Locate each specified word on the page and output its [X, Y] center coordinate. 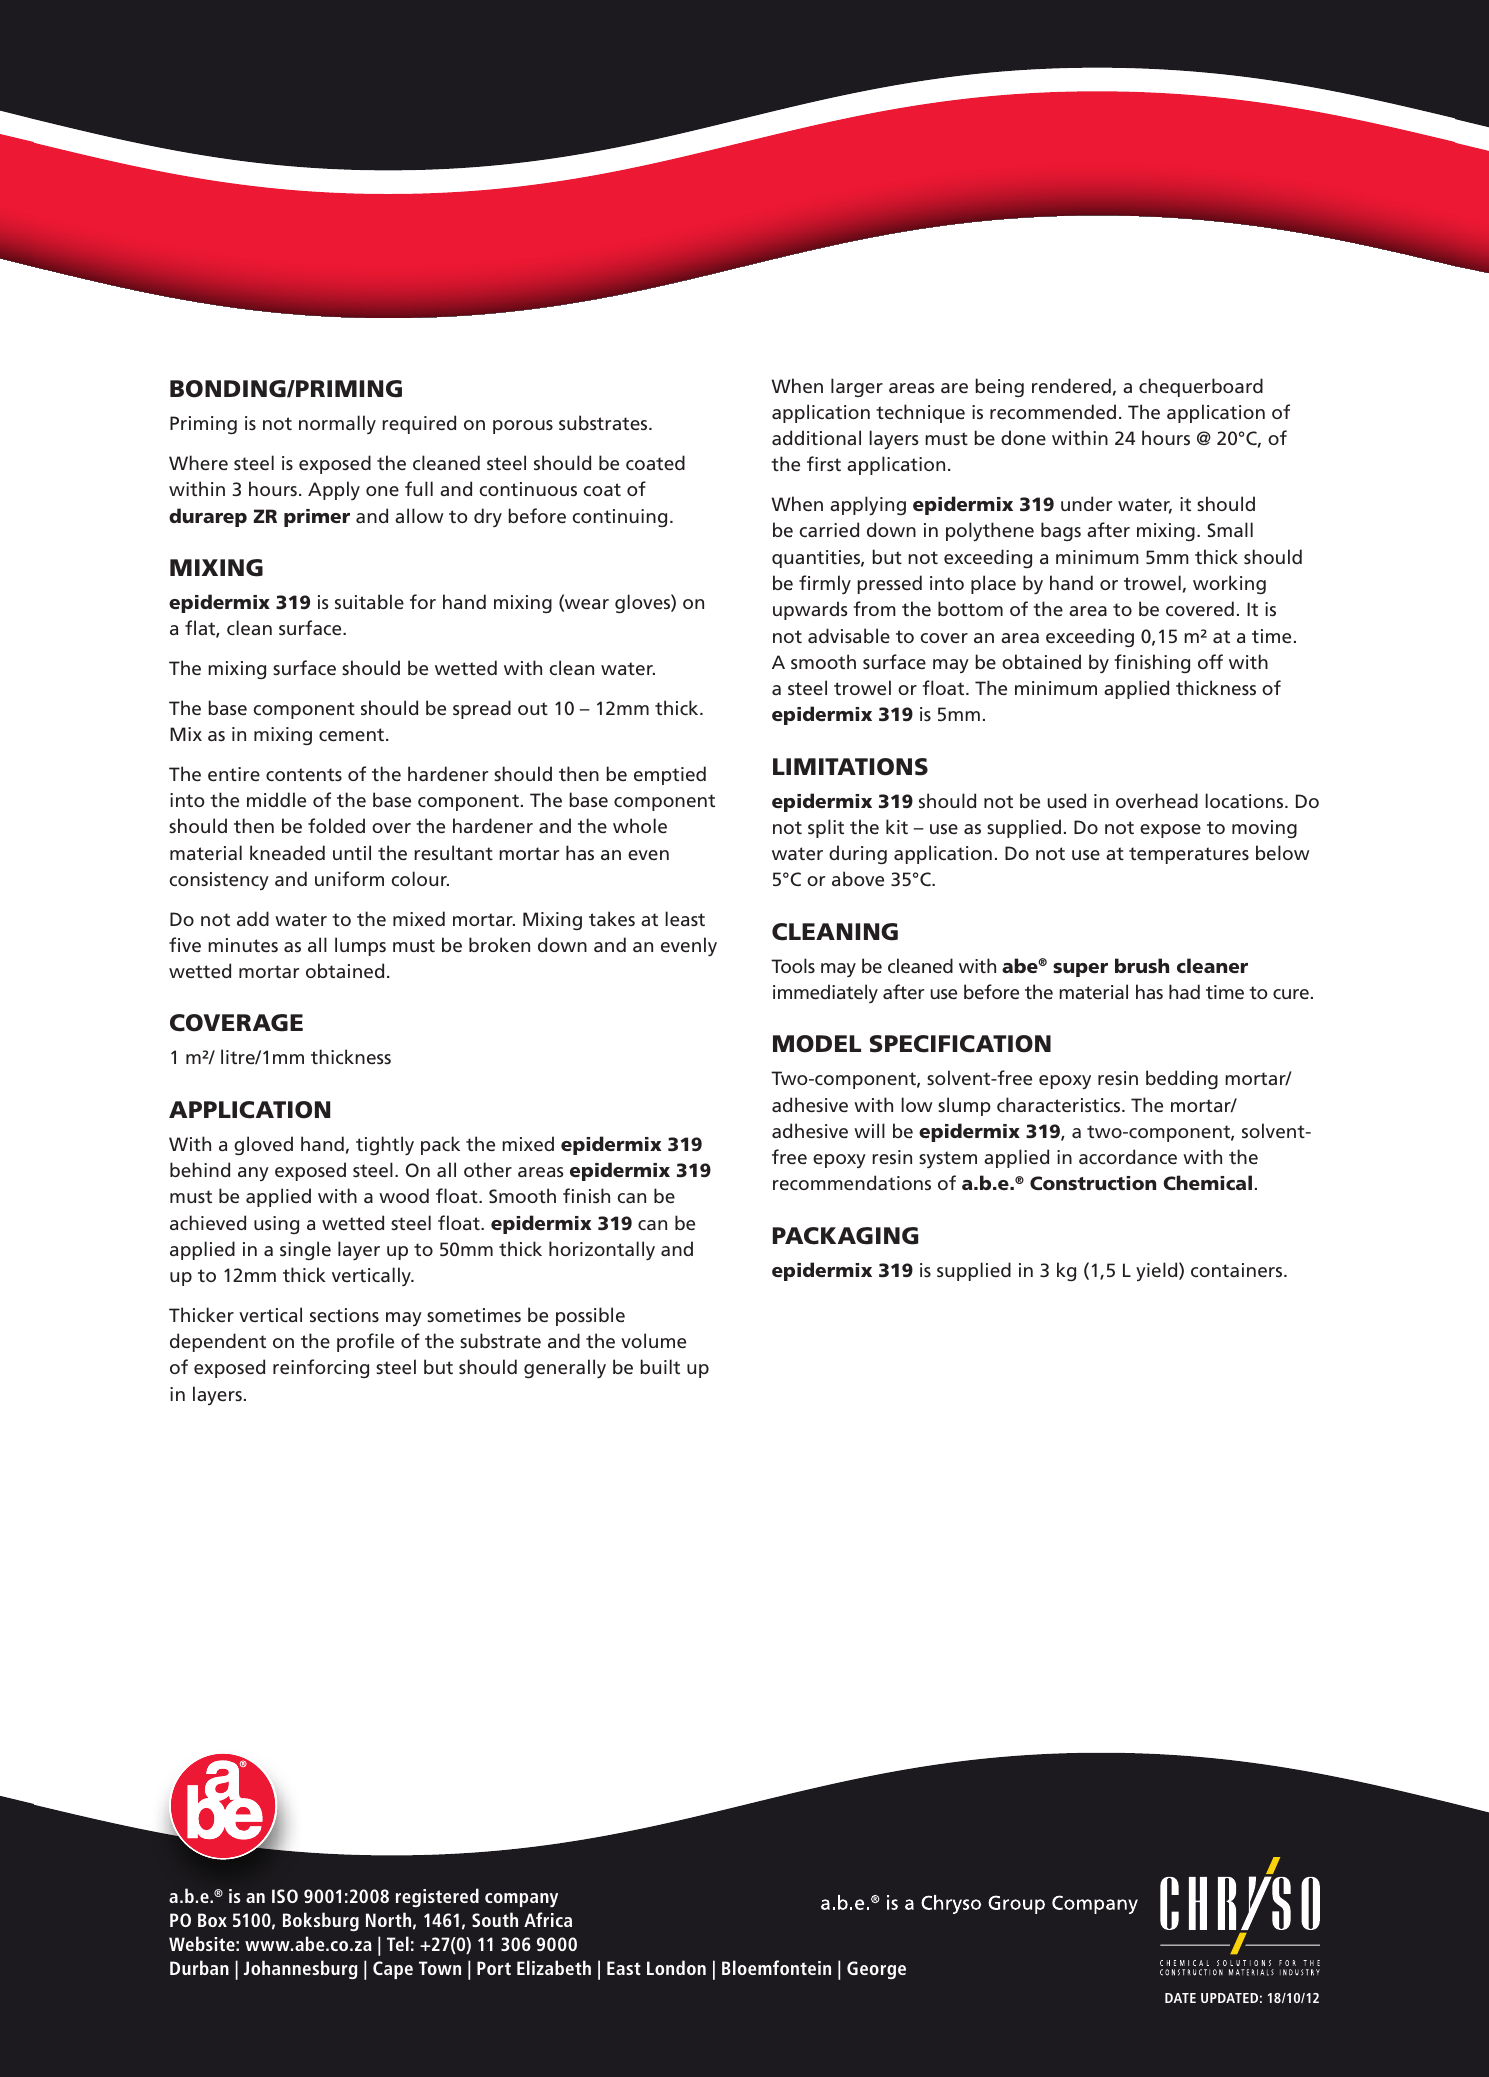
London [676, 1967]
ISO [285, 1896]
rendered [1071, 385]
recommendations [852, 1182]
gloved [263, 1145]
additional [816, 437]
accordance [1128, 1156]
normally [337, 424]
